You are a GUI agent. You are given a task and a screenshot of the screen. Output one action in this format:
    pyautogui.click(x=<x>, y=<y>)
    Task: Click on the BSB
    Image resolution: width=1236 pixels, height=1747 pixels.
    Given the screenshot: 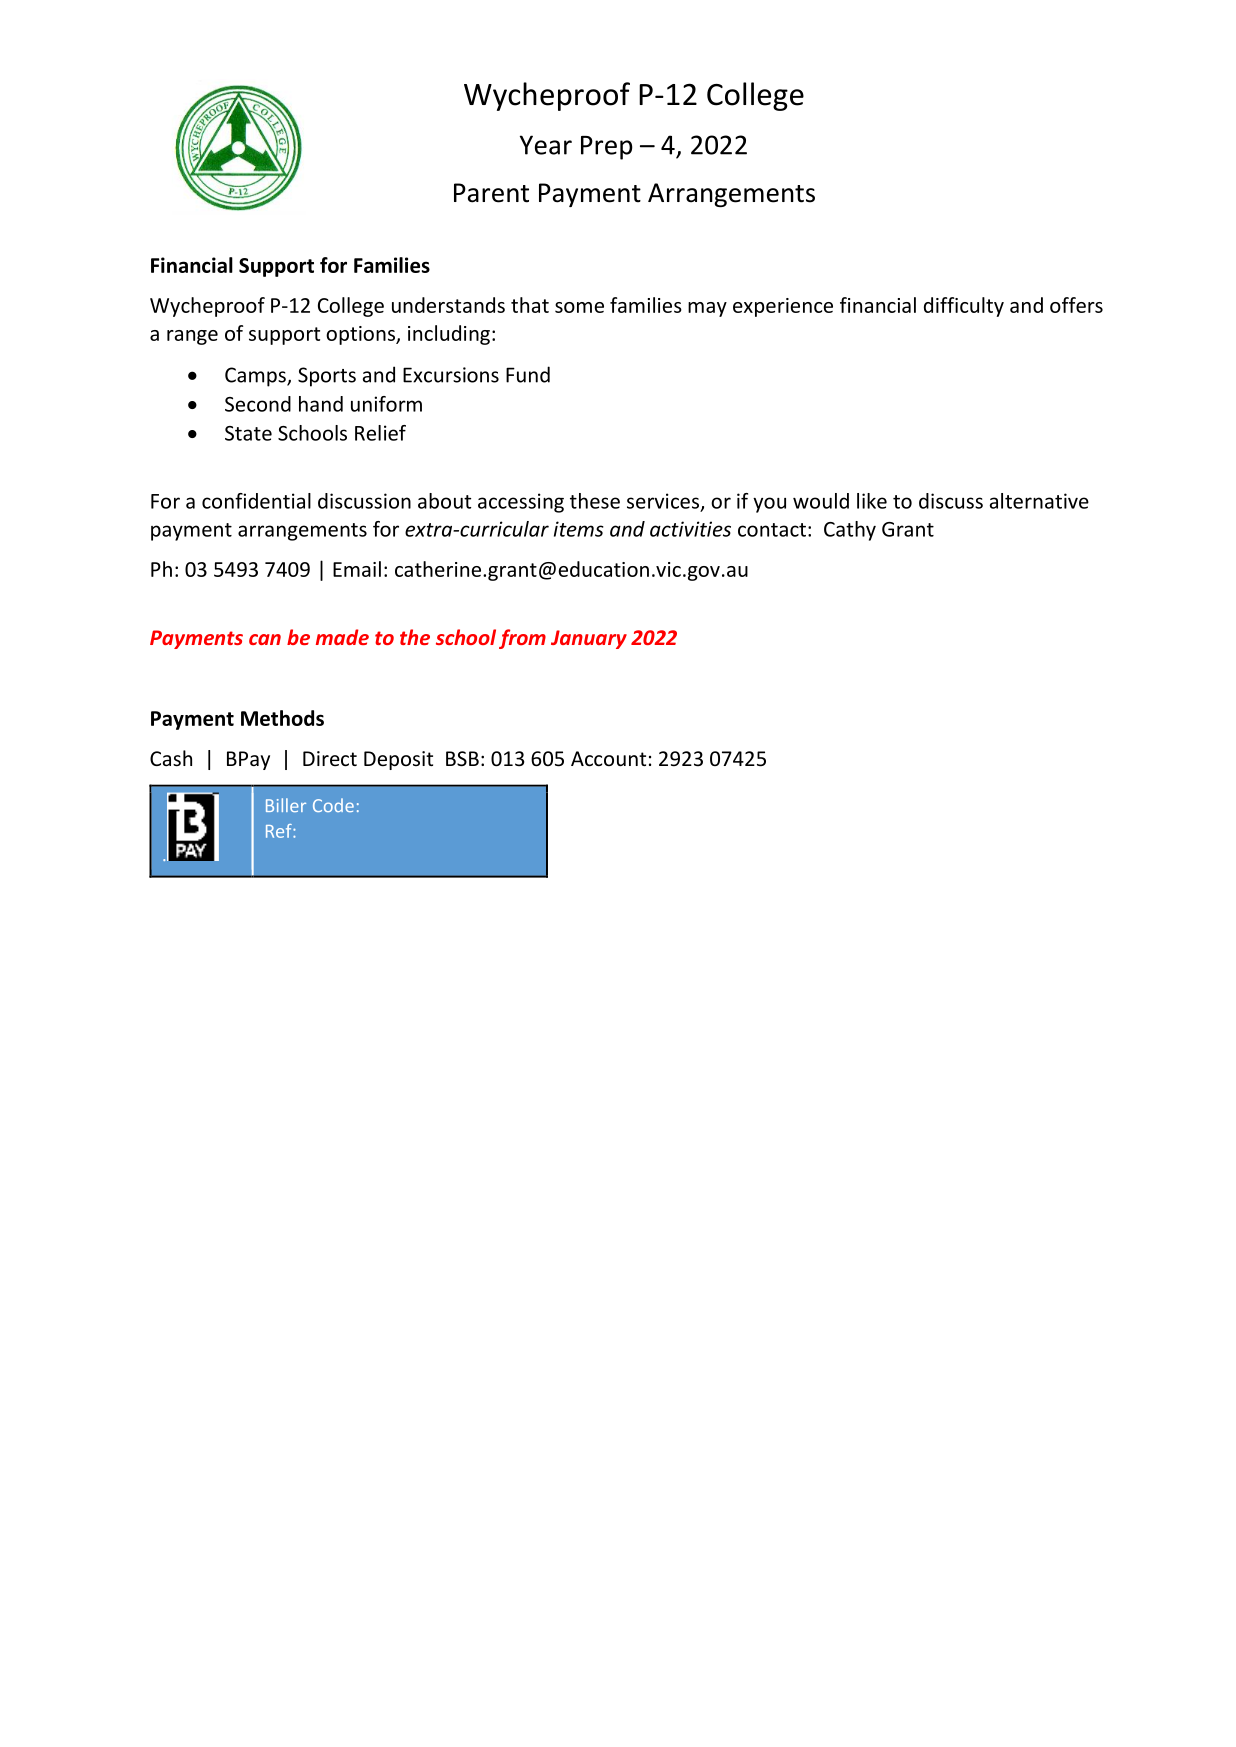 What is the action you would take?
    pyautogui.click(x=462, y=759)
